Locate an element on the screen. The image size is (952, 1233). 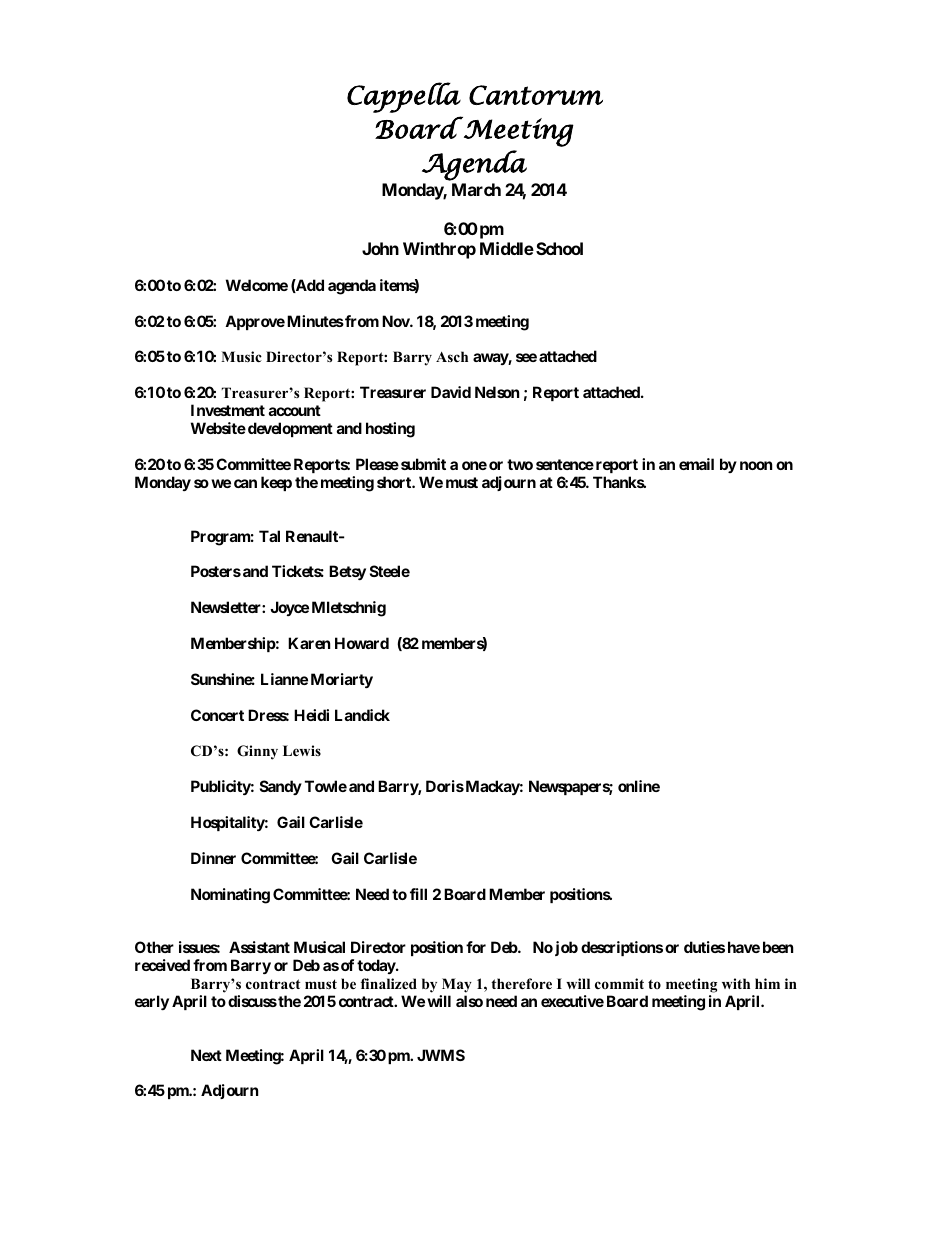
email is located at coordinates (696, 464).
